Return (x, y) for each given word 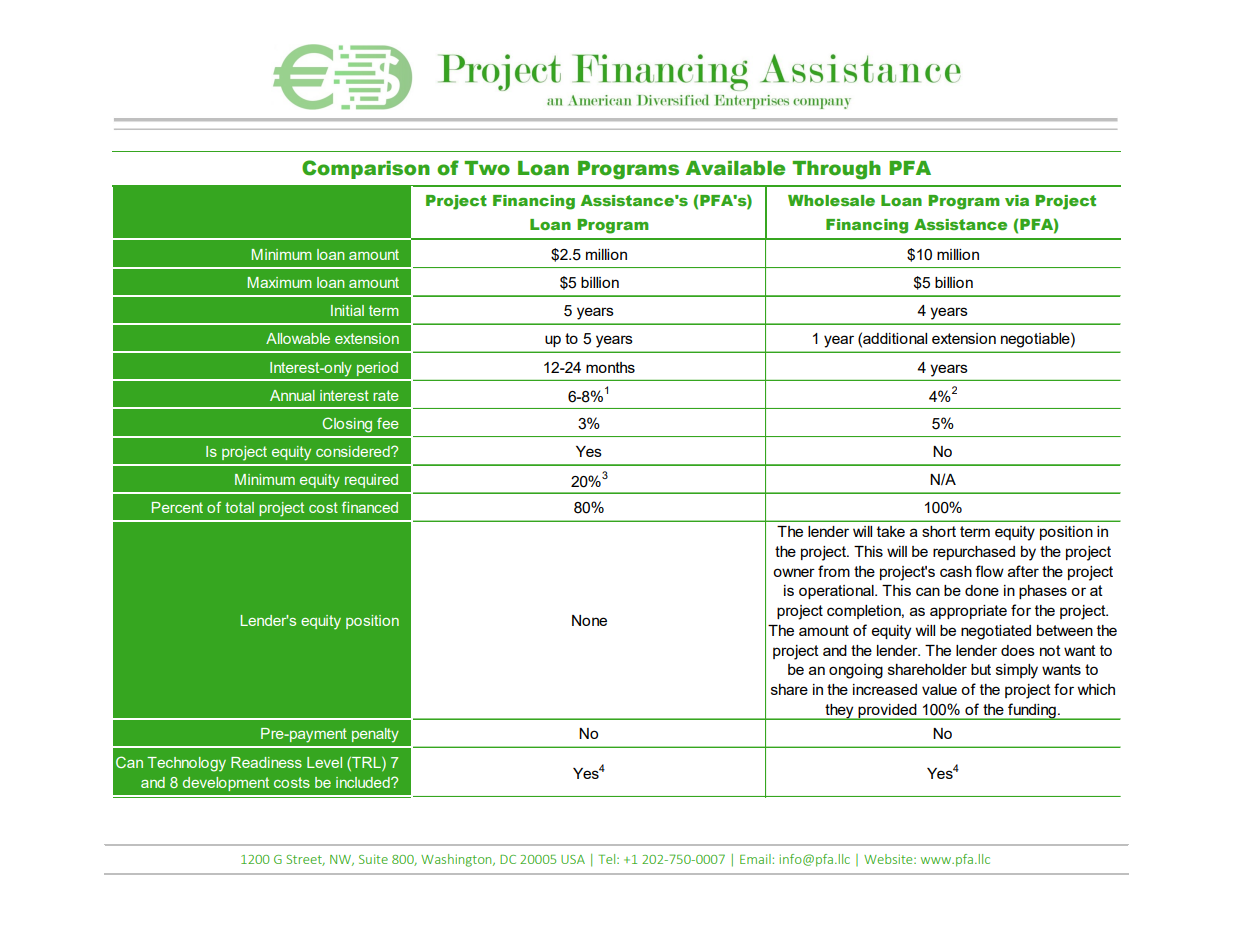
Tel (608, 859)
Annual (292, 395)
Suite (373, 859)
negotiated (996, 632)
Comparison (366, 169)
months (610, 367)
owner (794, 572)
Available (735, 168)
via (1017, 200)
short (939, 531)
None (589, 620)
